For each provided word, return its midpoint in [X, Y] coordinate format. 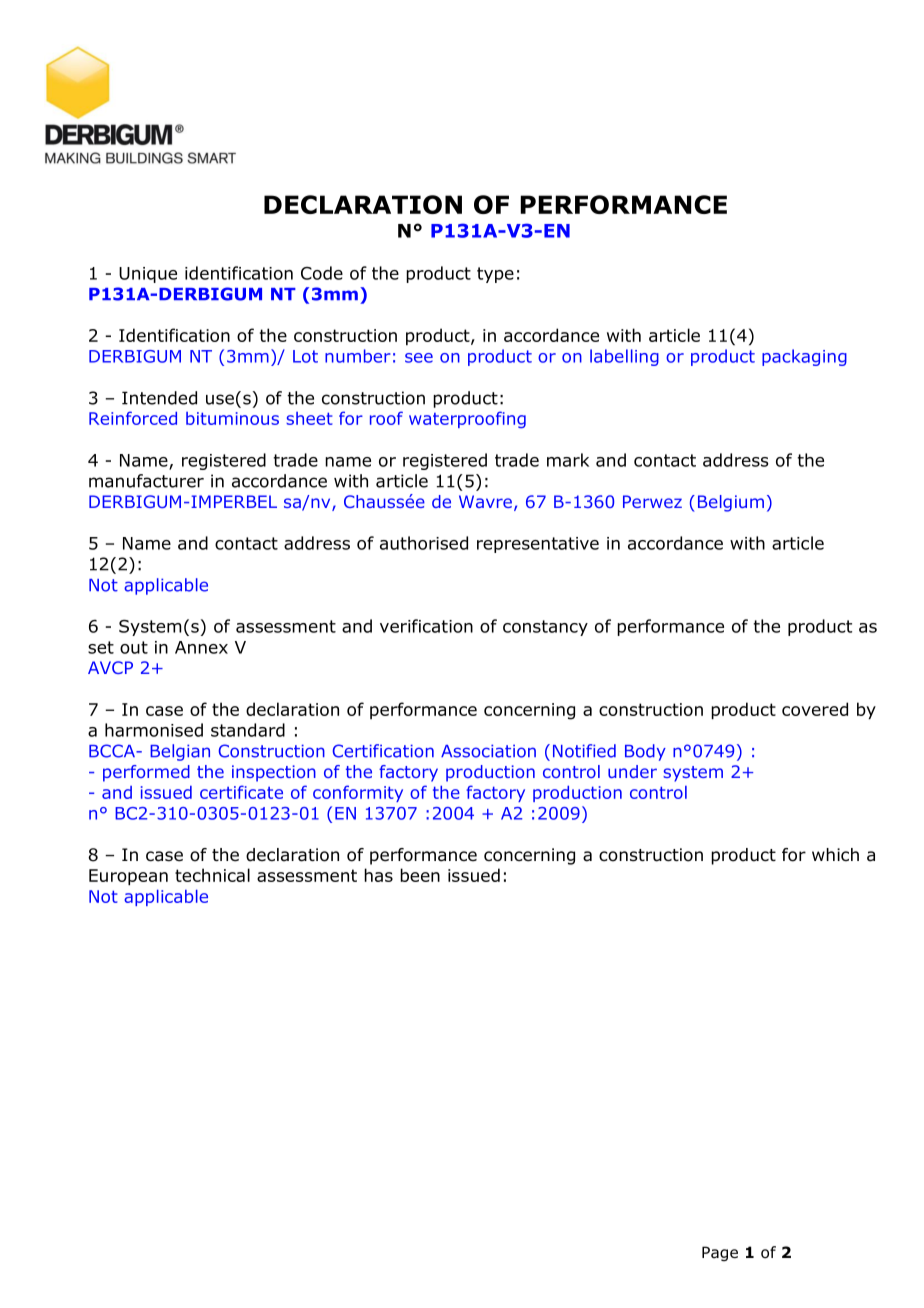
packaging [804, 357]
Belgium [731, 503]
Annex [201, 647]
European [128, 877]
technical [212, 875]
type [495, 275]
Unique [148, 275]
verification [426, 626]
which [835, 854]
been [420, 875]
